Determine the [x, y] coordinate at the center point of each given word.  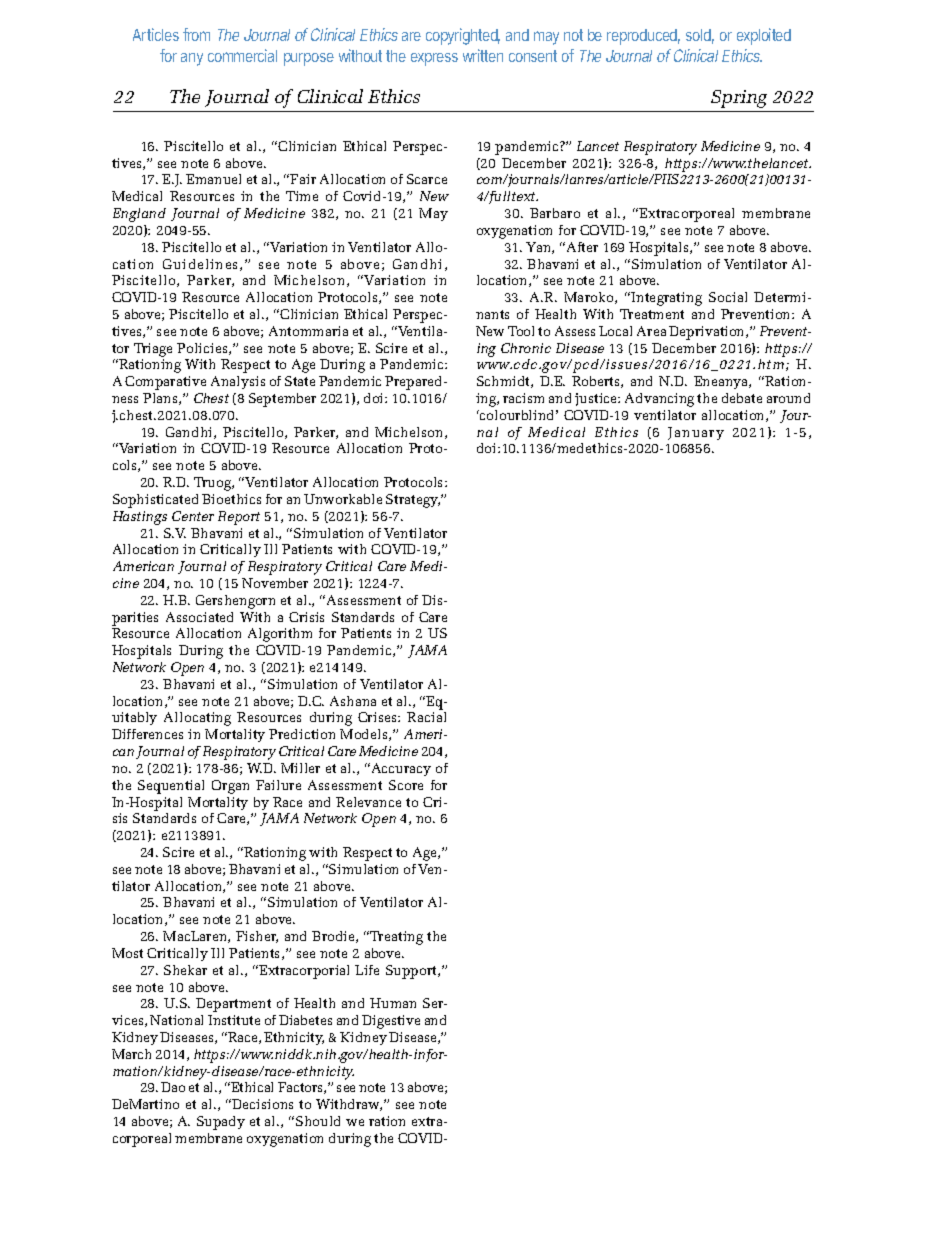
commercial [242, 55]
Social [728, 297]
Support [412, 972]
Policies [203, 349]
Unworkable [343, 499]
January [696, 433]
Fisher [257, 937]
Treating [396, 938]
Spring [739, 99]
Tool [521, 331]
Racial [426, 717]
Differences [147, 734]
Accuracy [400, 769]
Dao [173, 1087]
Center [193, 516]
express [434, 59]
